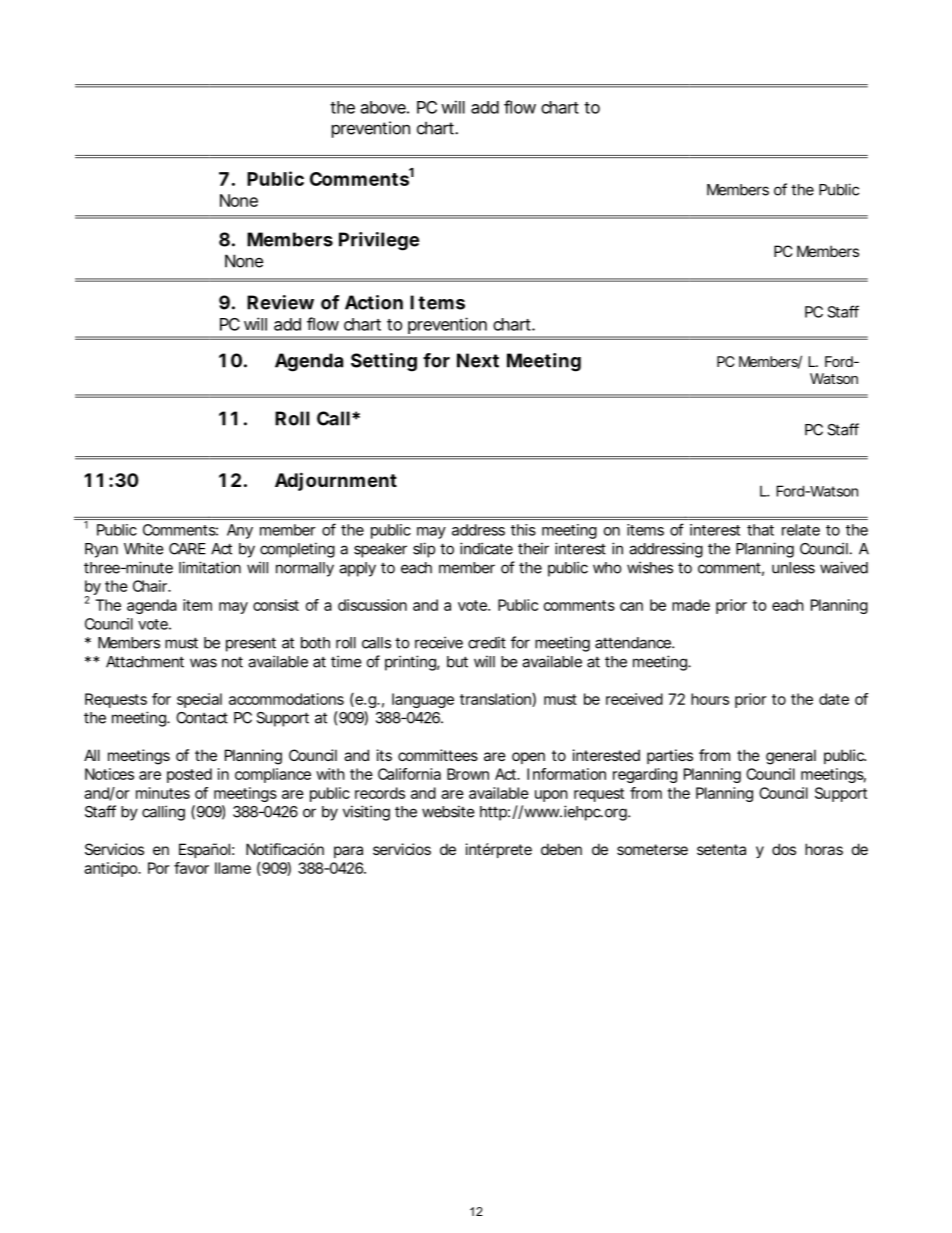  I want to click on language, so click(423, 700).
